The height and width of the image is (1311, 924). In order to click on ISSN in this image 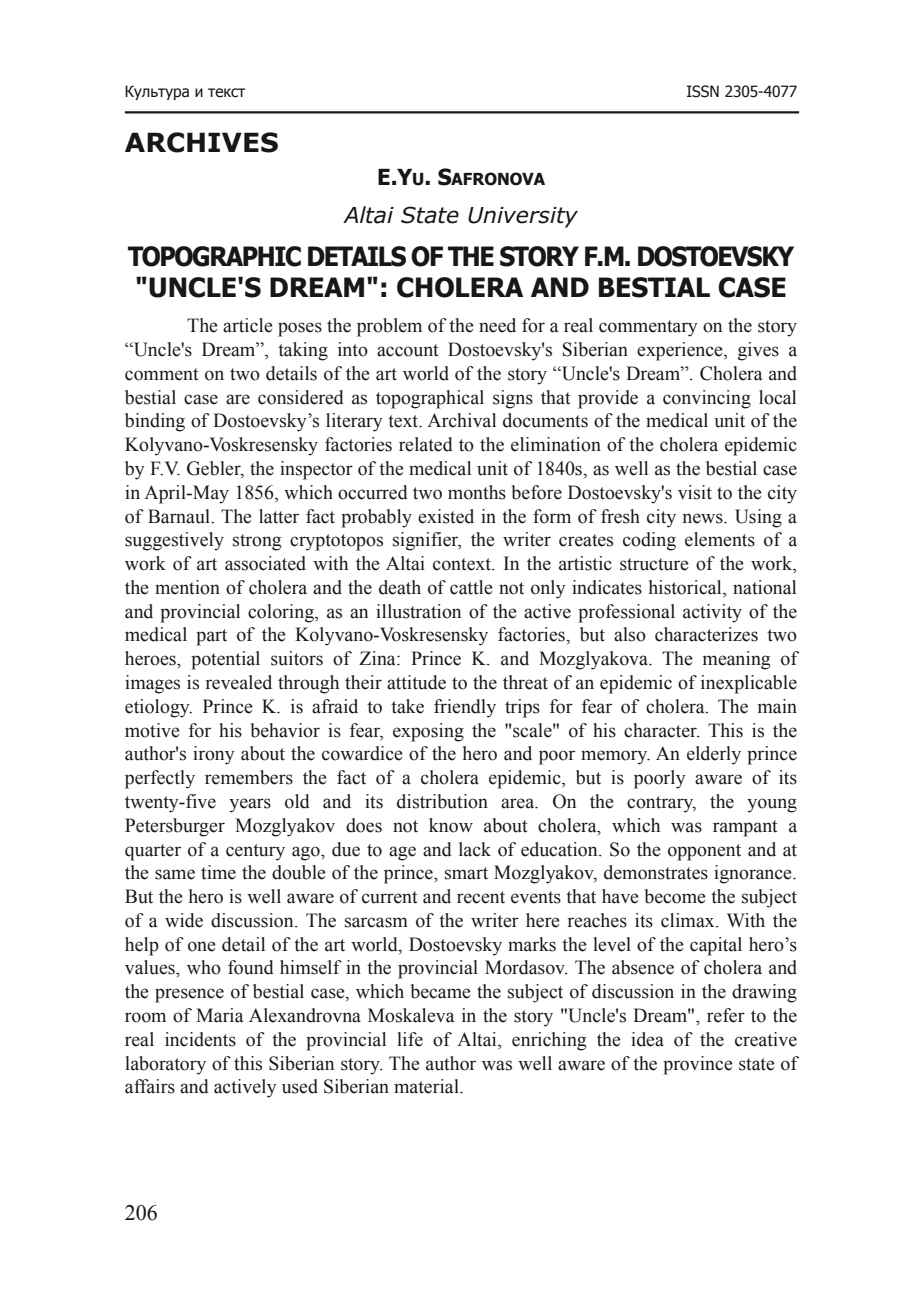, I will do `click(703, 91)`.
